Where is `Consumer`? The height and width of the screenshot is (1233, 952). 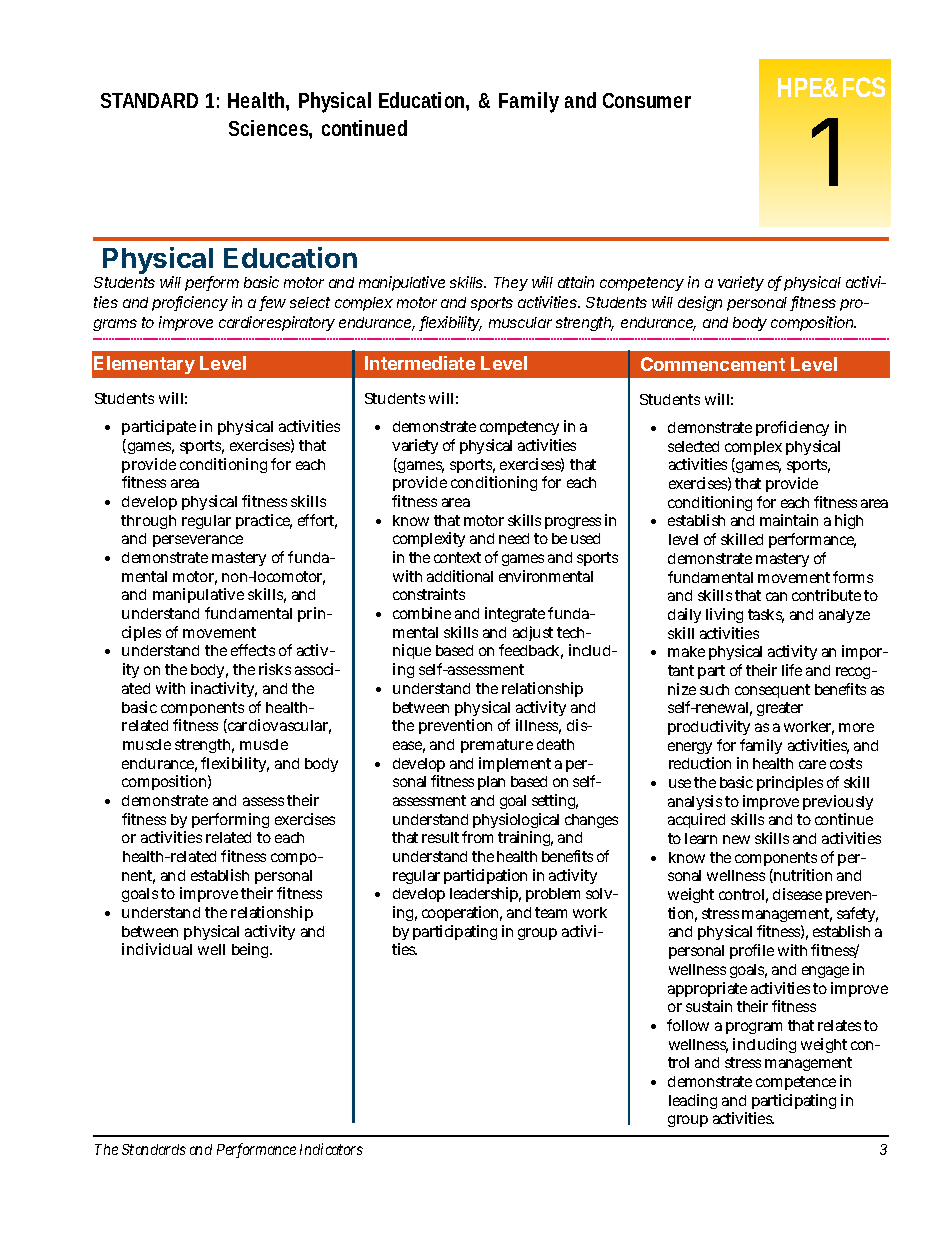 Consumer is located at coordinates (647, 100).
